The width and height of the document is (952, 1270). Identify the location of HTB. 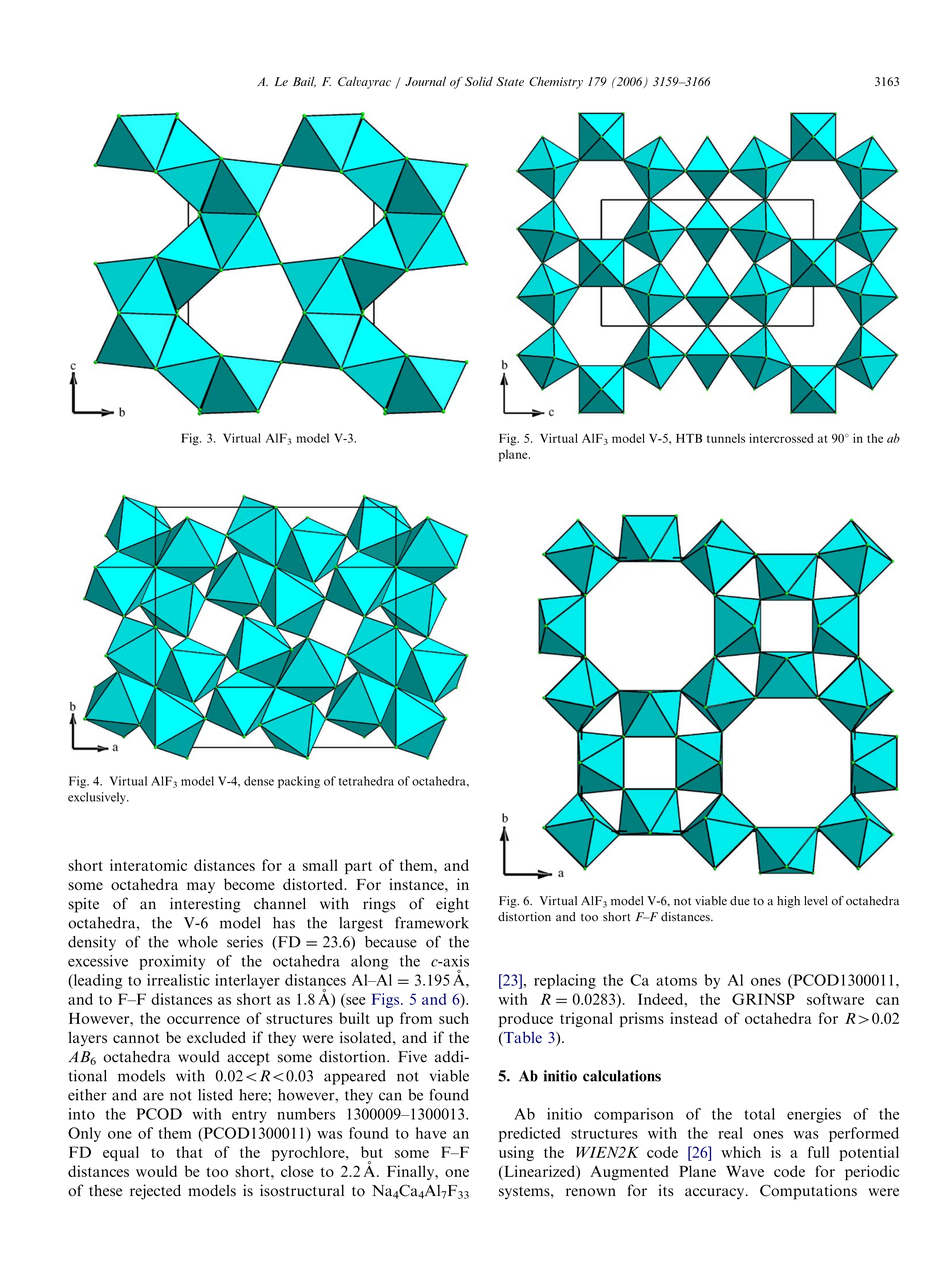
(689, 438).
